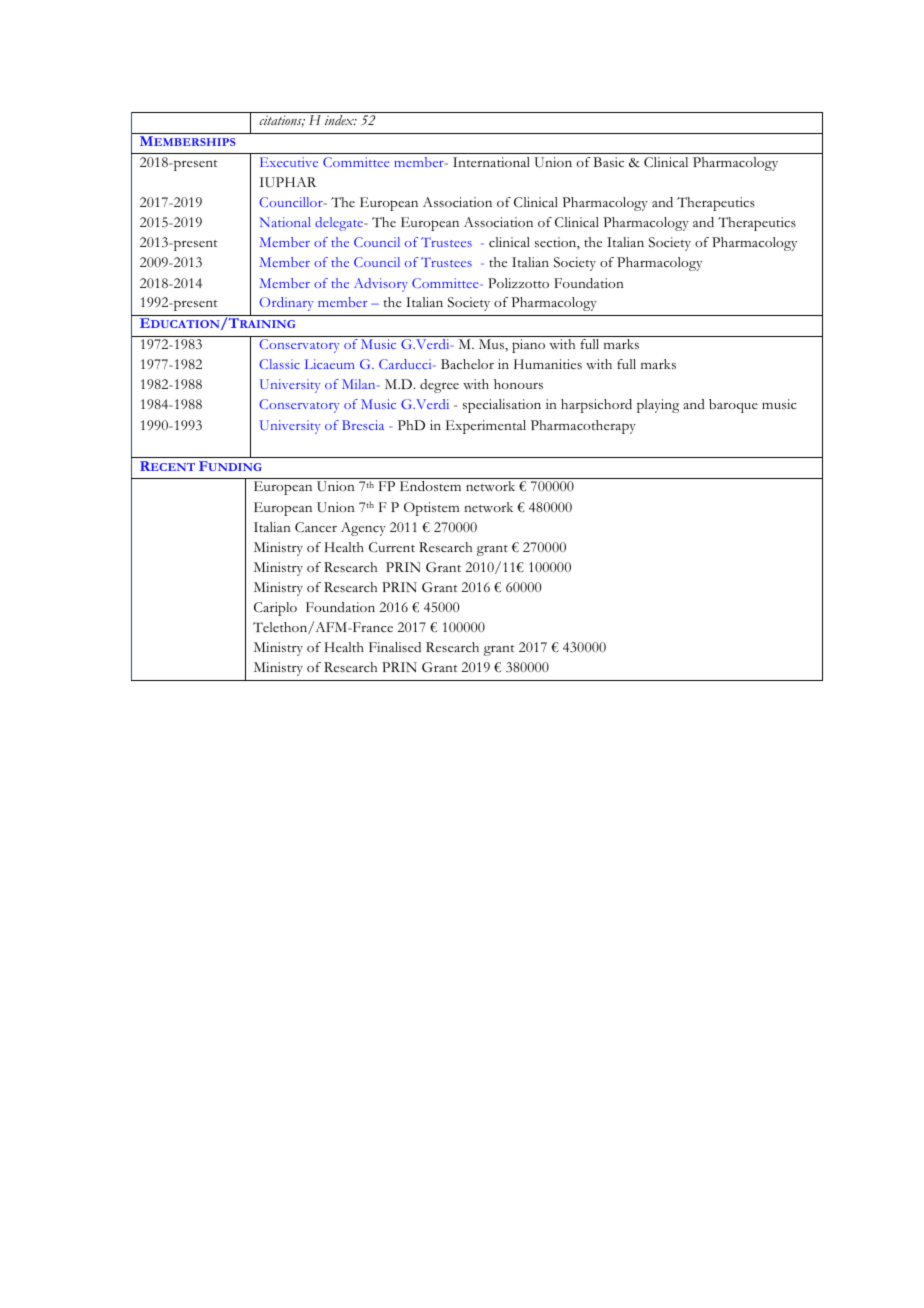 Image resolution: width=924 pixels, height=1308 pixels. What do you see at coordinates (658, 406) in the image?
I see `playing` at bounding box center [658, 406].
